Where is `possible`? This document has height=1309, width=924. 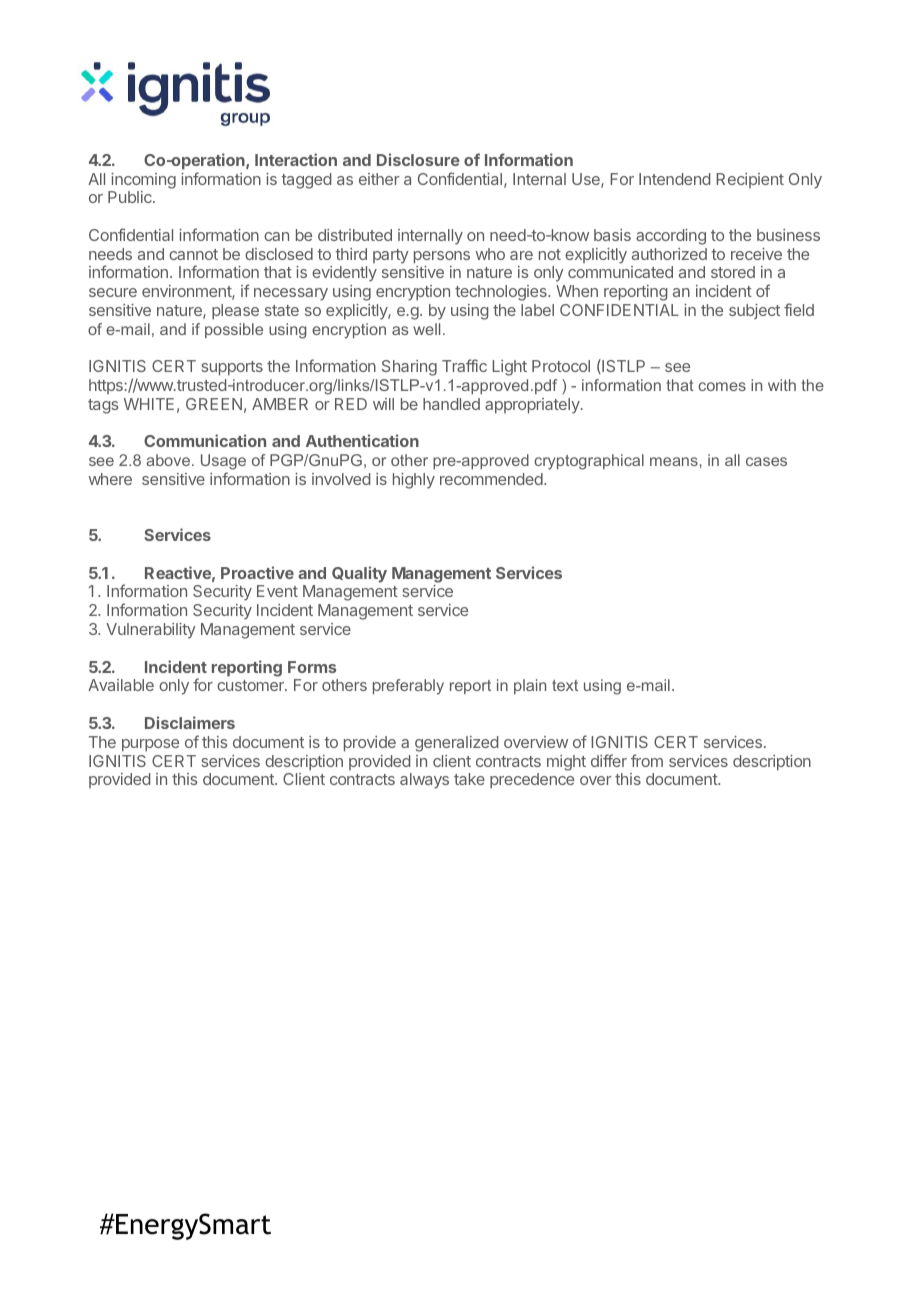 possible is located at coordinates (234, 330).
